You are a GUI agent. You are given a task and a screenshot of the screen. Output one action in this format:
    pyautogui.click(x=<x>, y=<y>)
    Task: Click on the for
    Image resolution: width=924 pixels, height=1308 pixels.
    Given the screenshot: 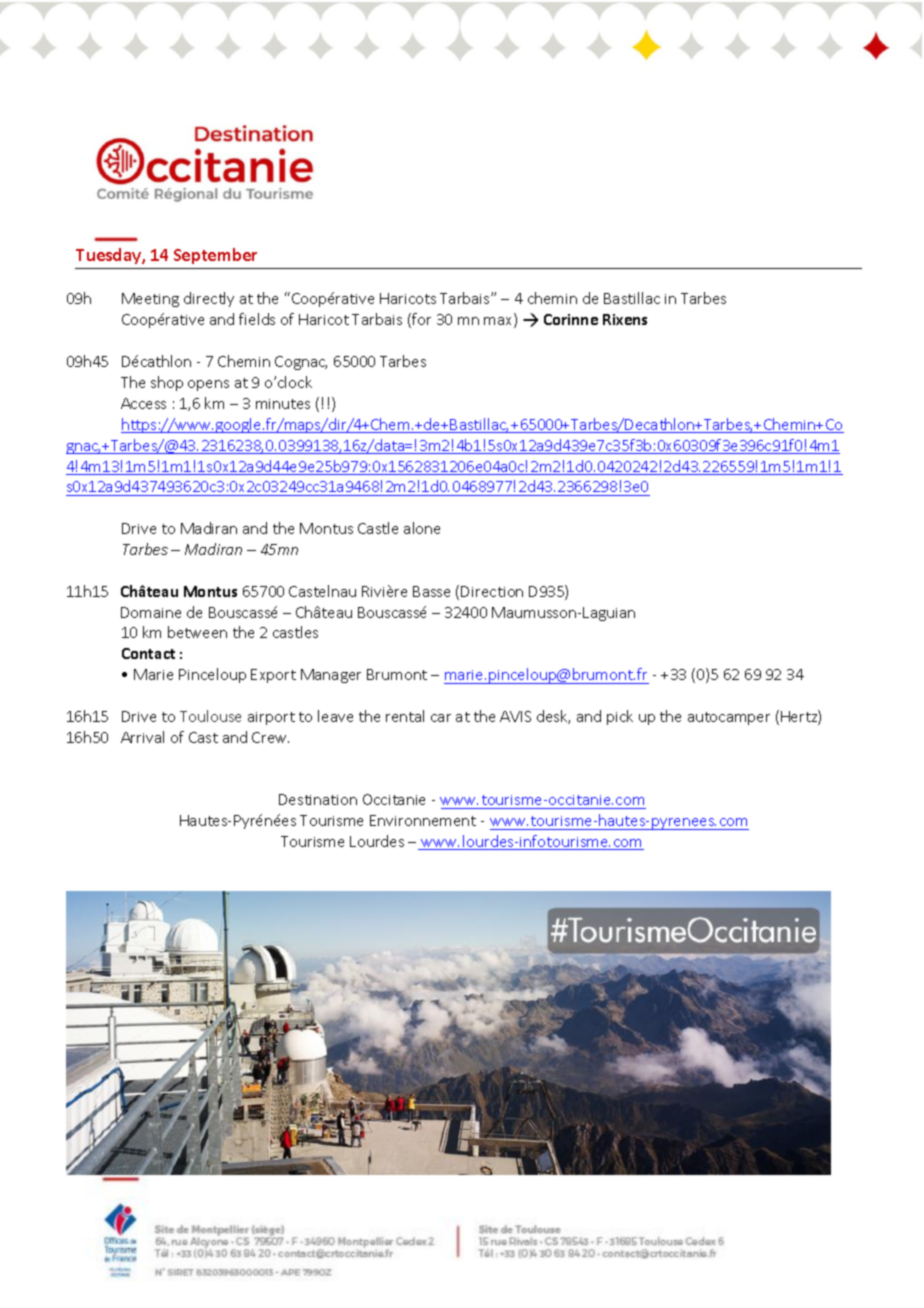 What is the action you would take?
    pyautogui.click(x=420, y=320)
